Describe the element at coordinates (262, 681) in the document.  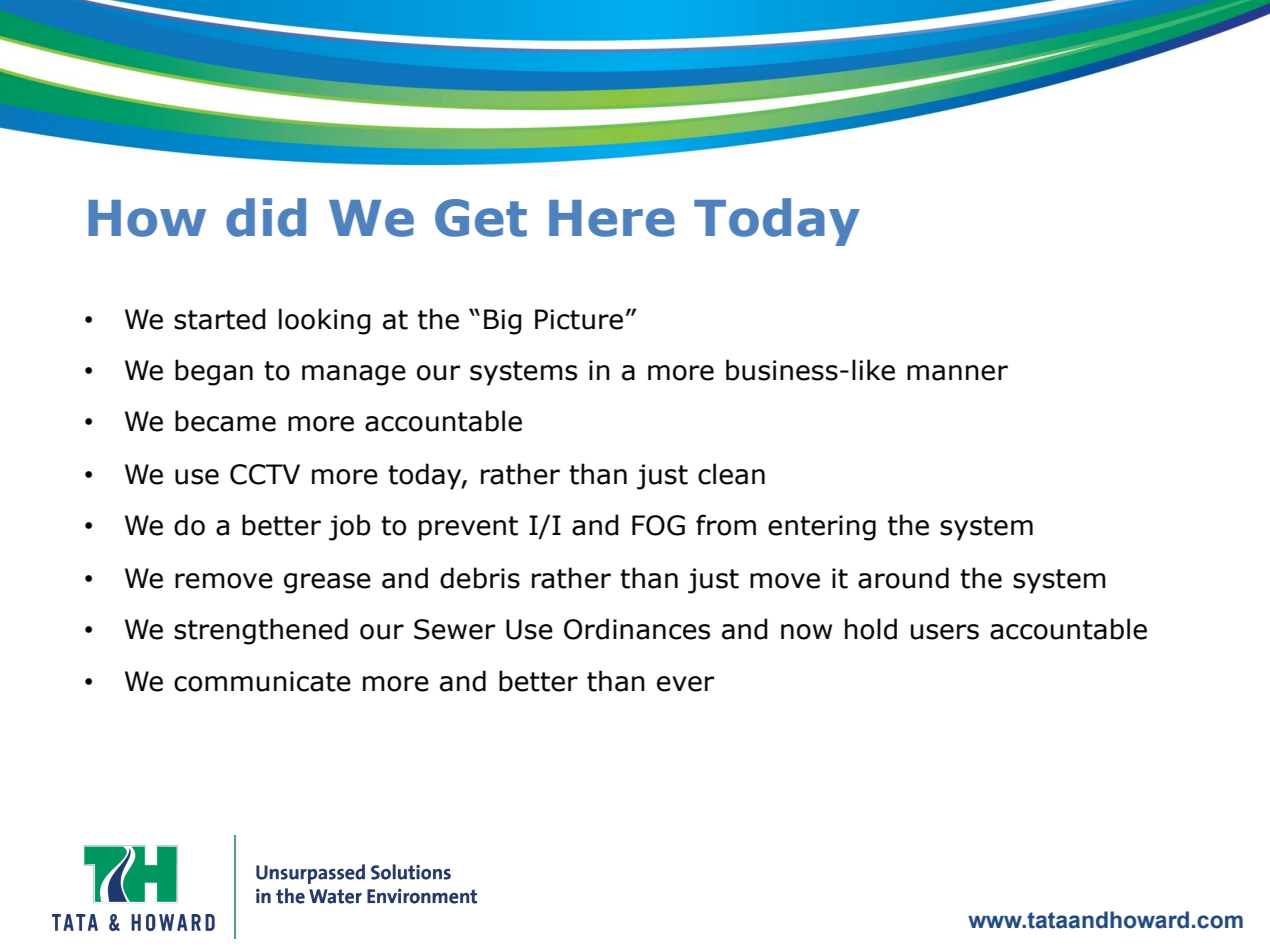
I see `communicate` at that location.
